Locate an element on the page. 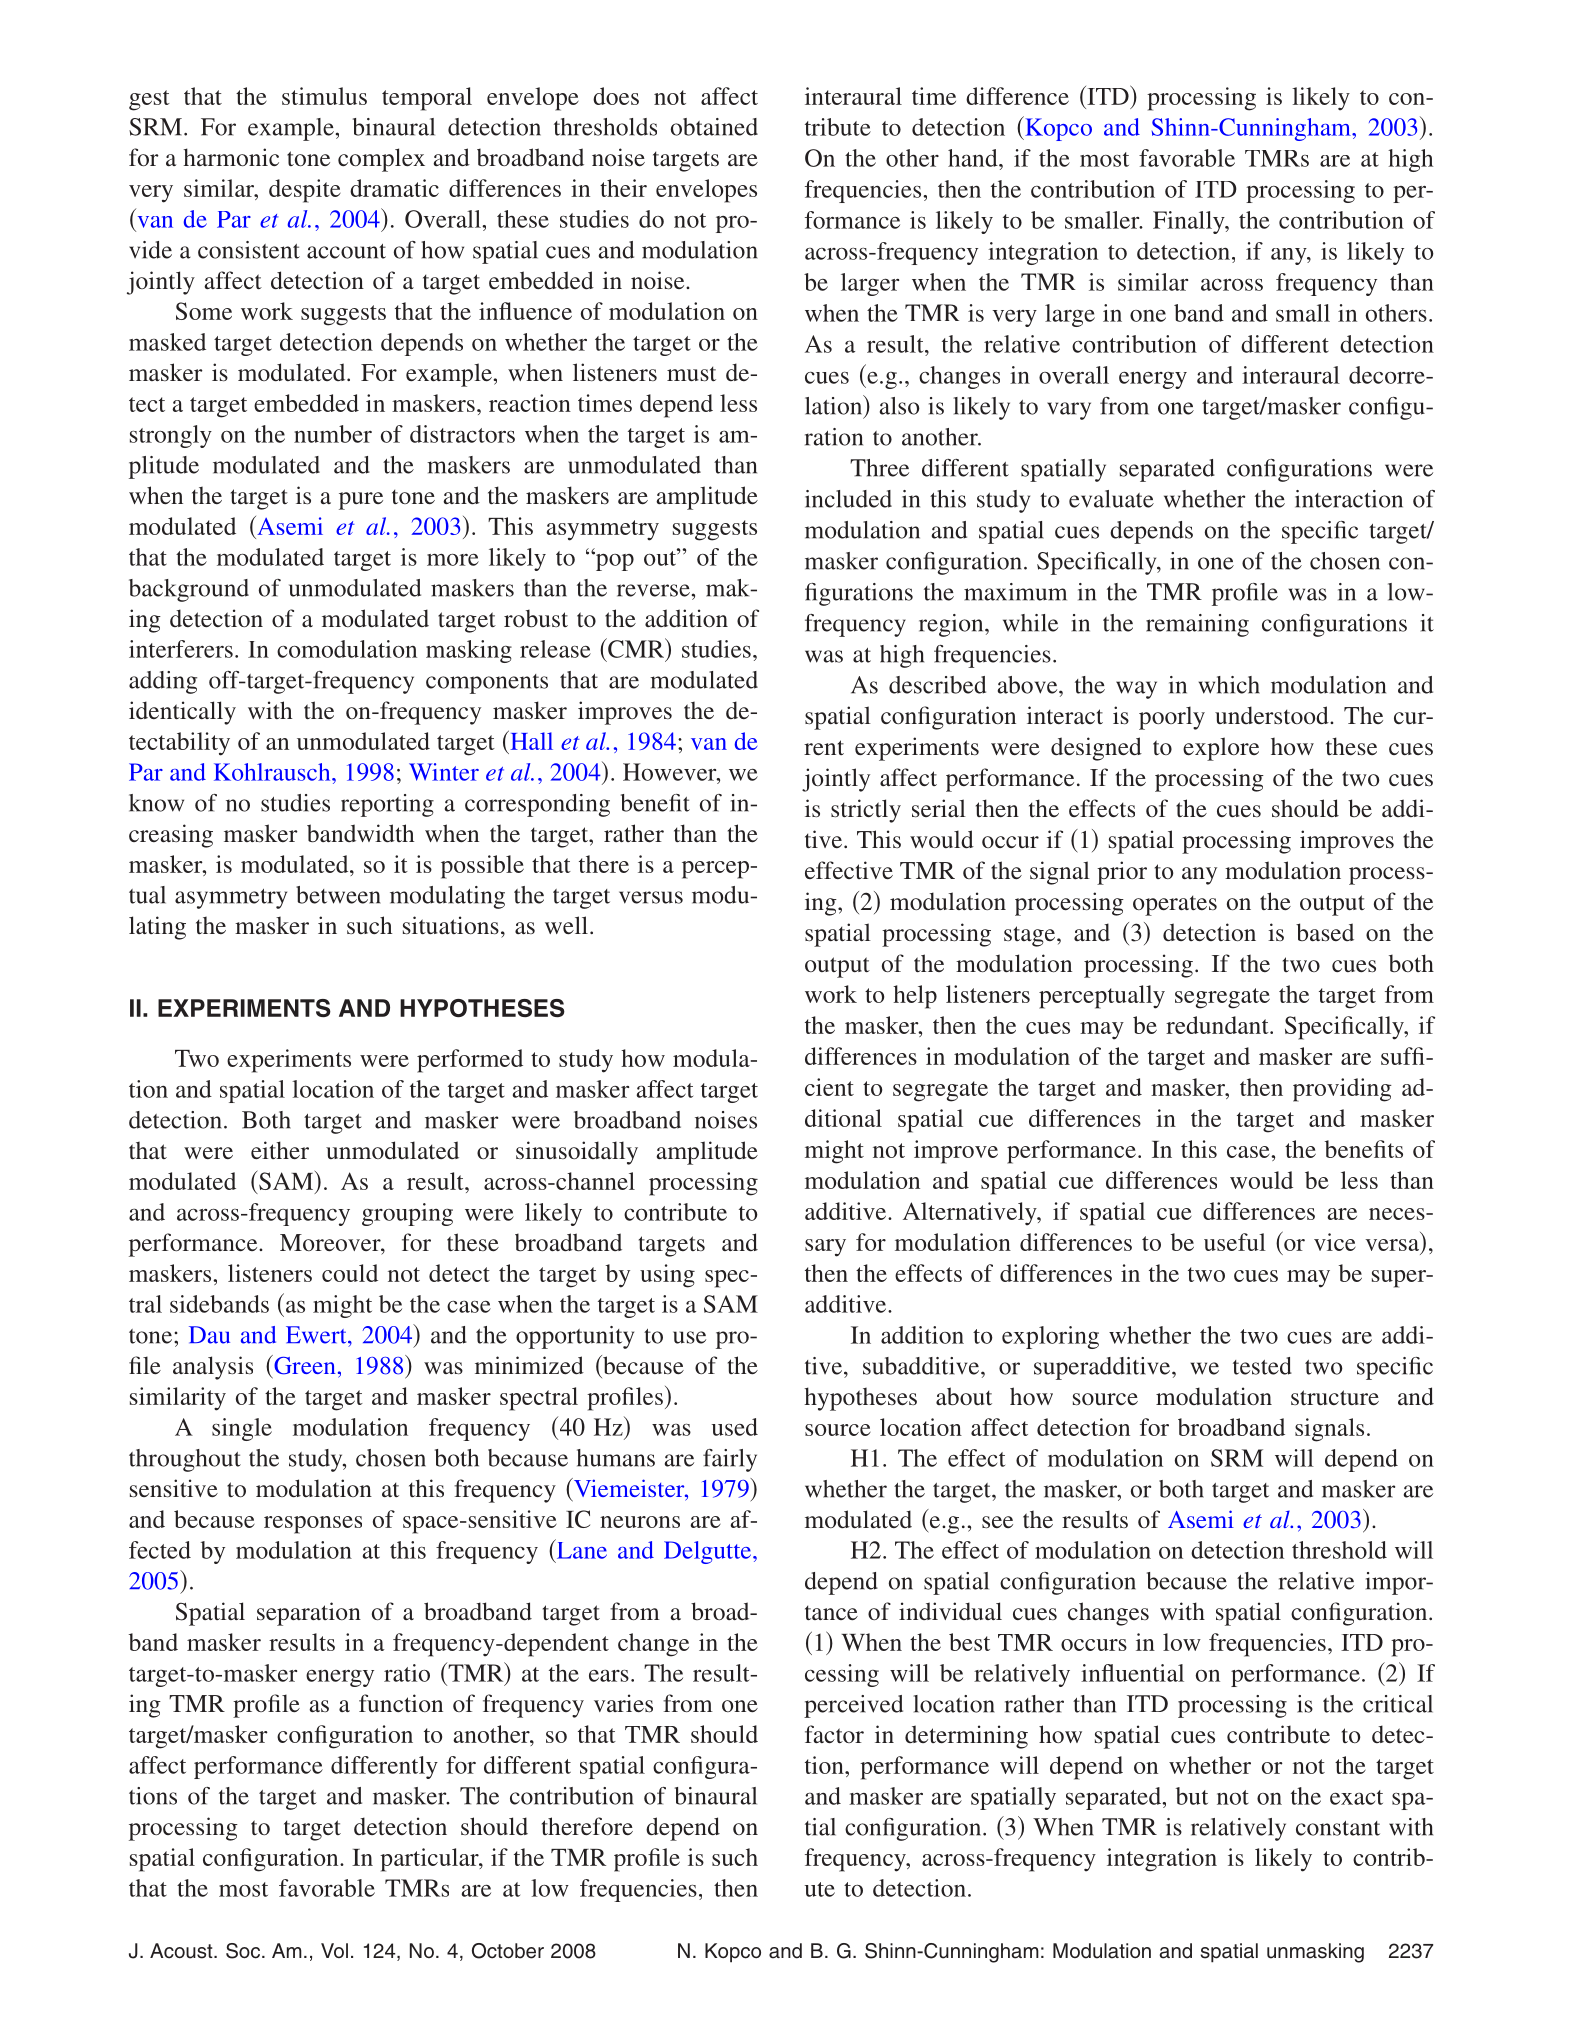 This document has height=2032, width=1570. factor is located at coordinates (834, 1734).
